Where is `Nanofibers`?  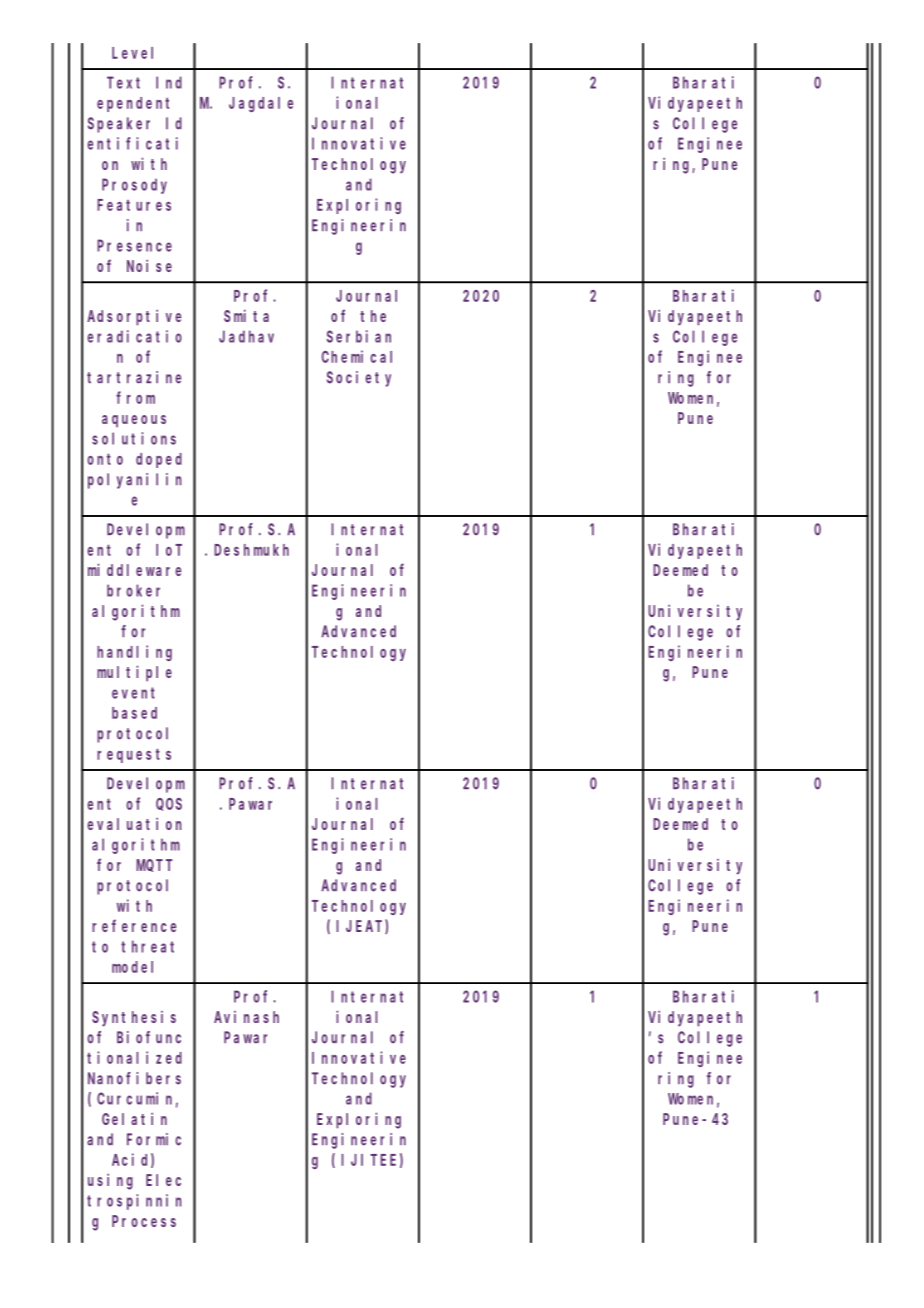 Nanofibers is located at coordinates (134, 1078).
